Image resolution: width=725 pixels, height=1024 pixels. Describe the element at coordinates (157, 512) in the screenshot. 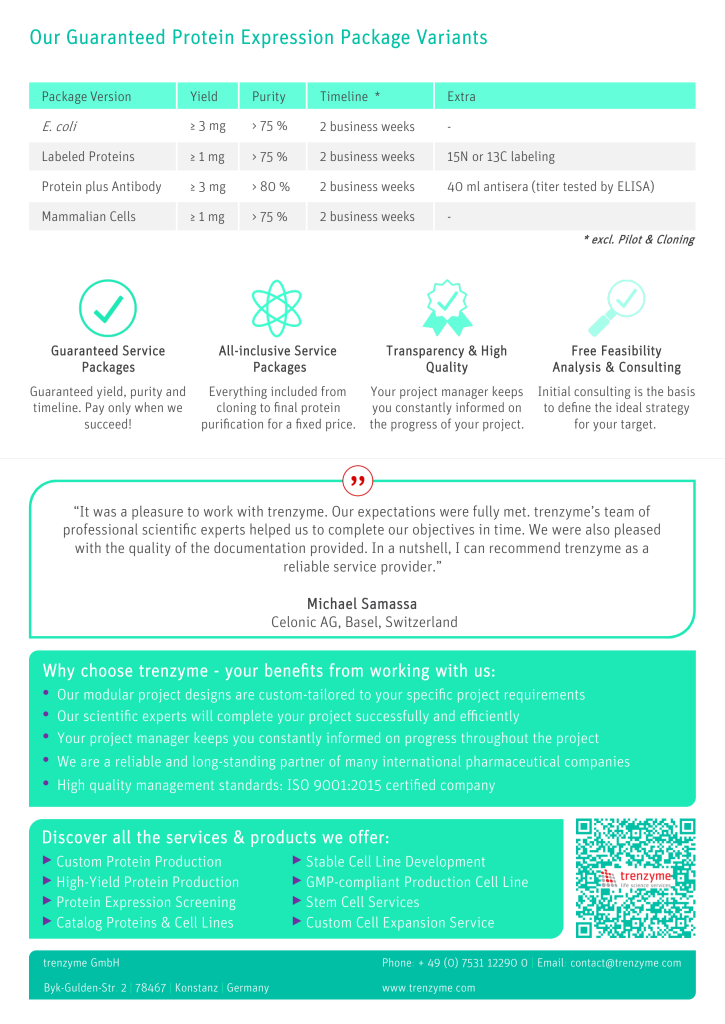

I see `pleasure` at that location.
